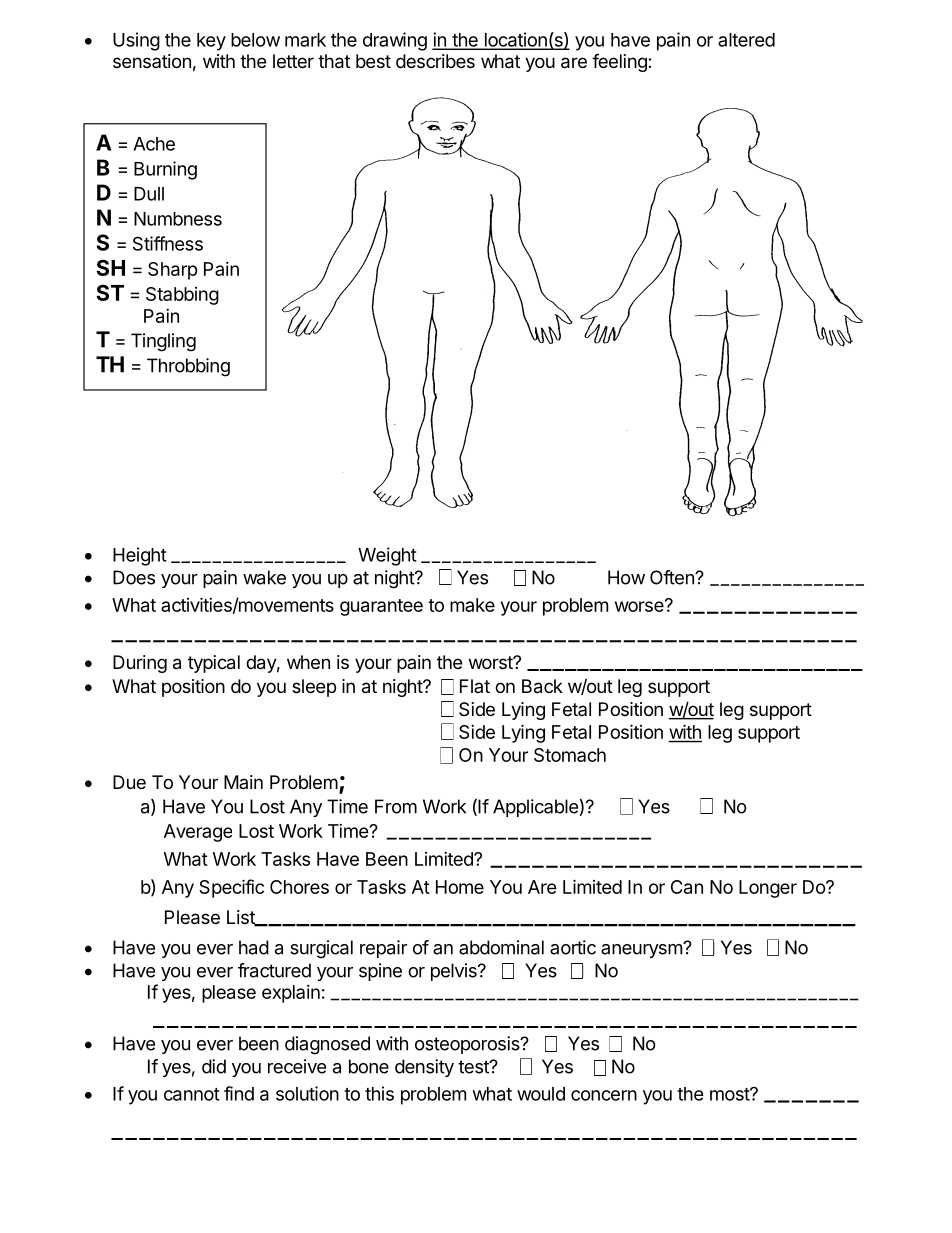 The height and width of the screenshot is (1233, 952). I want to click on Often, so click(673, 577).
